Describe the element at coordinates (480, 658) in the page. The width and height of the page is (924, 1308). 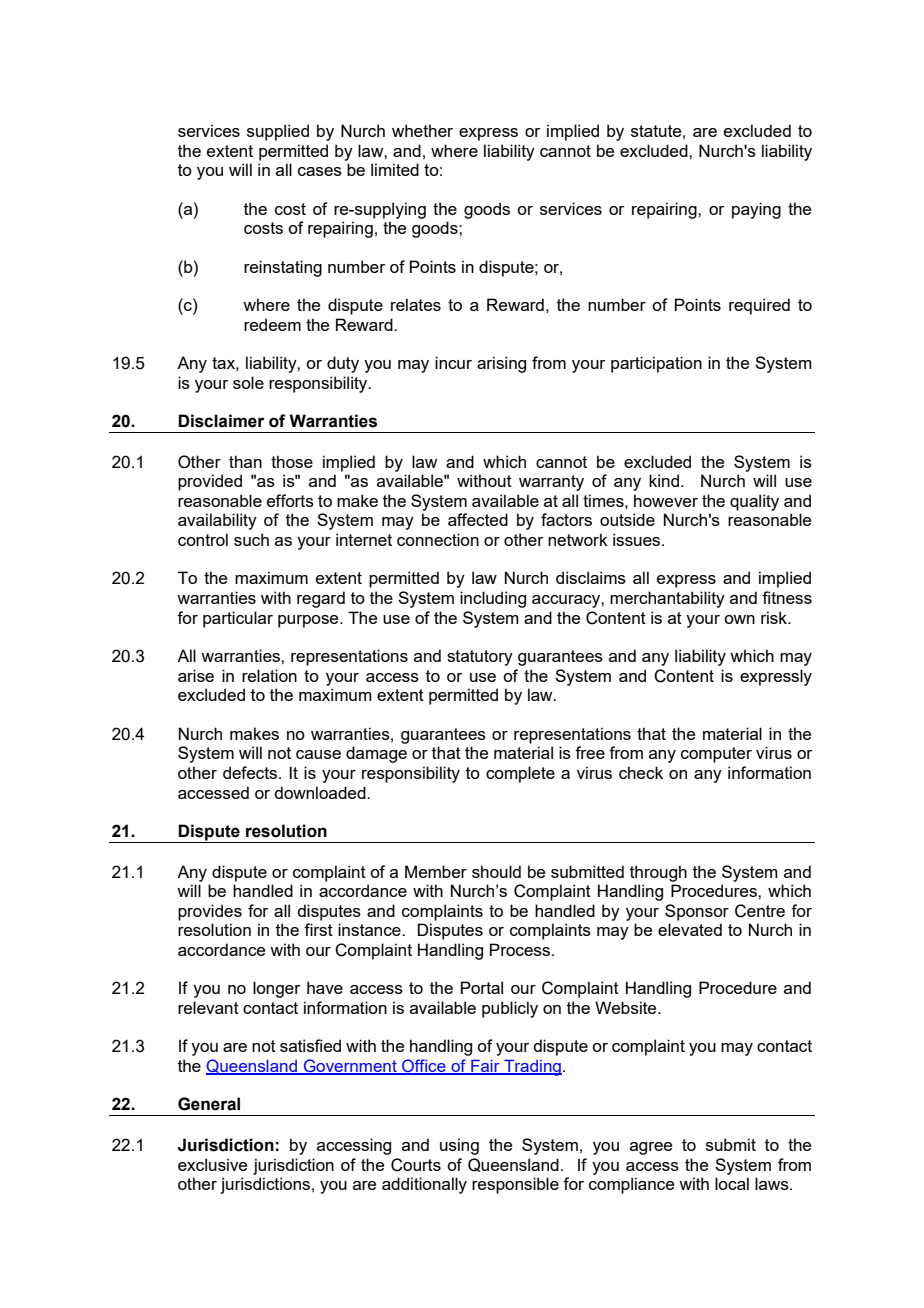
I see `statutory` at that location.
